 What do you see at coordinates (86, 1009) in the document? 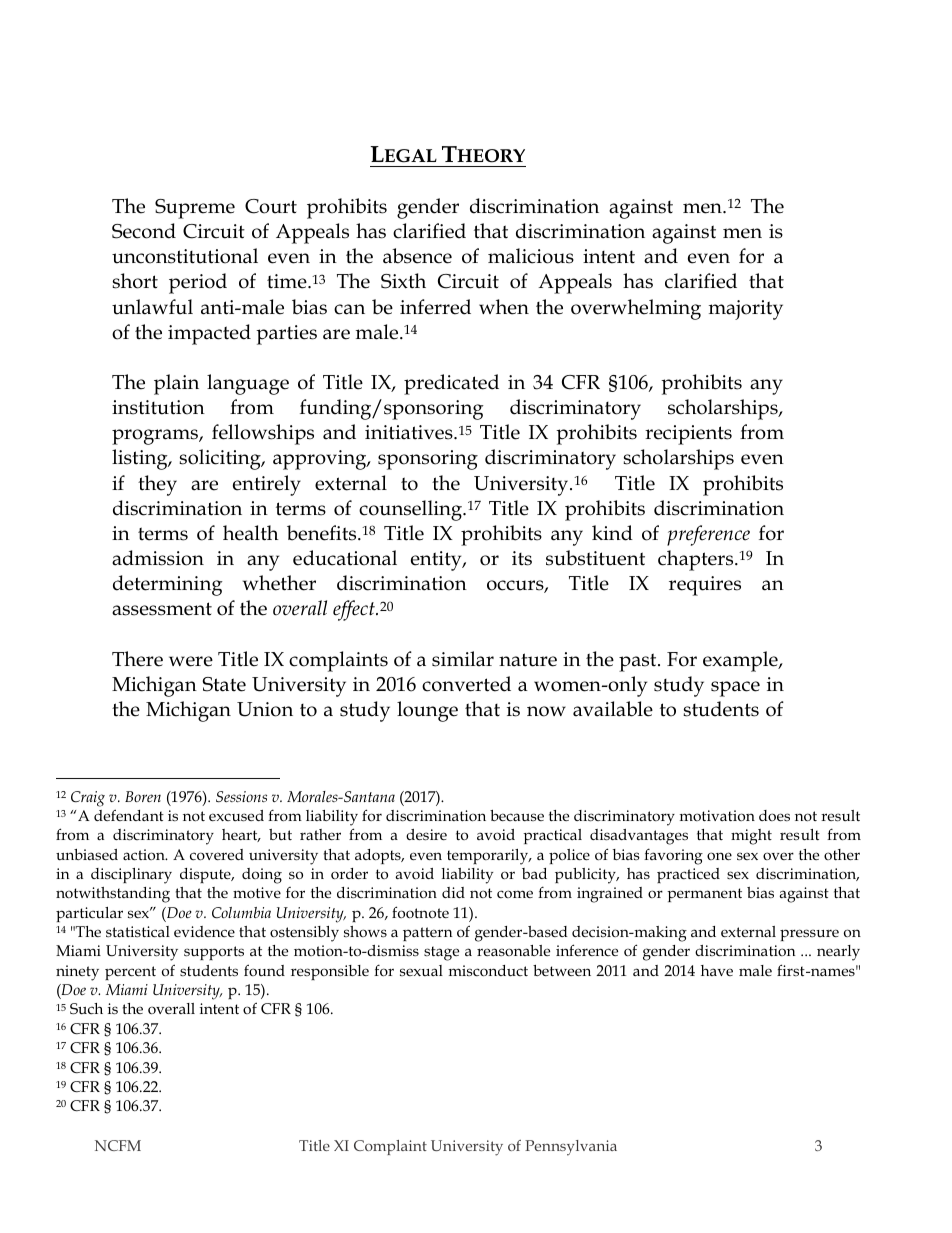
I see `Such` at bounding box center [86, 1009].
